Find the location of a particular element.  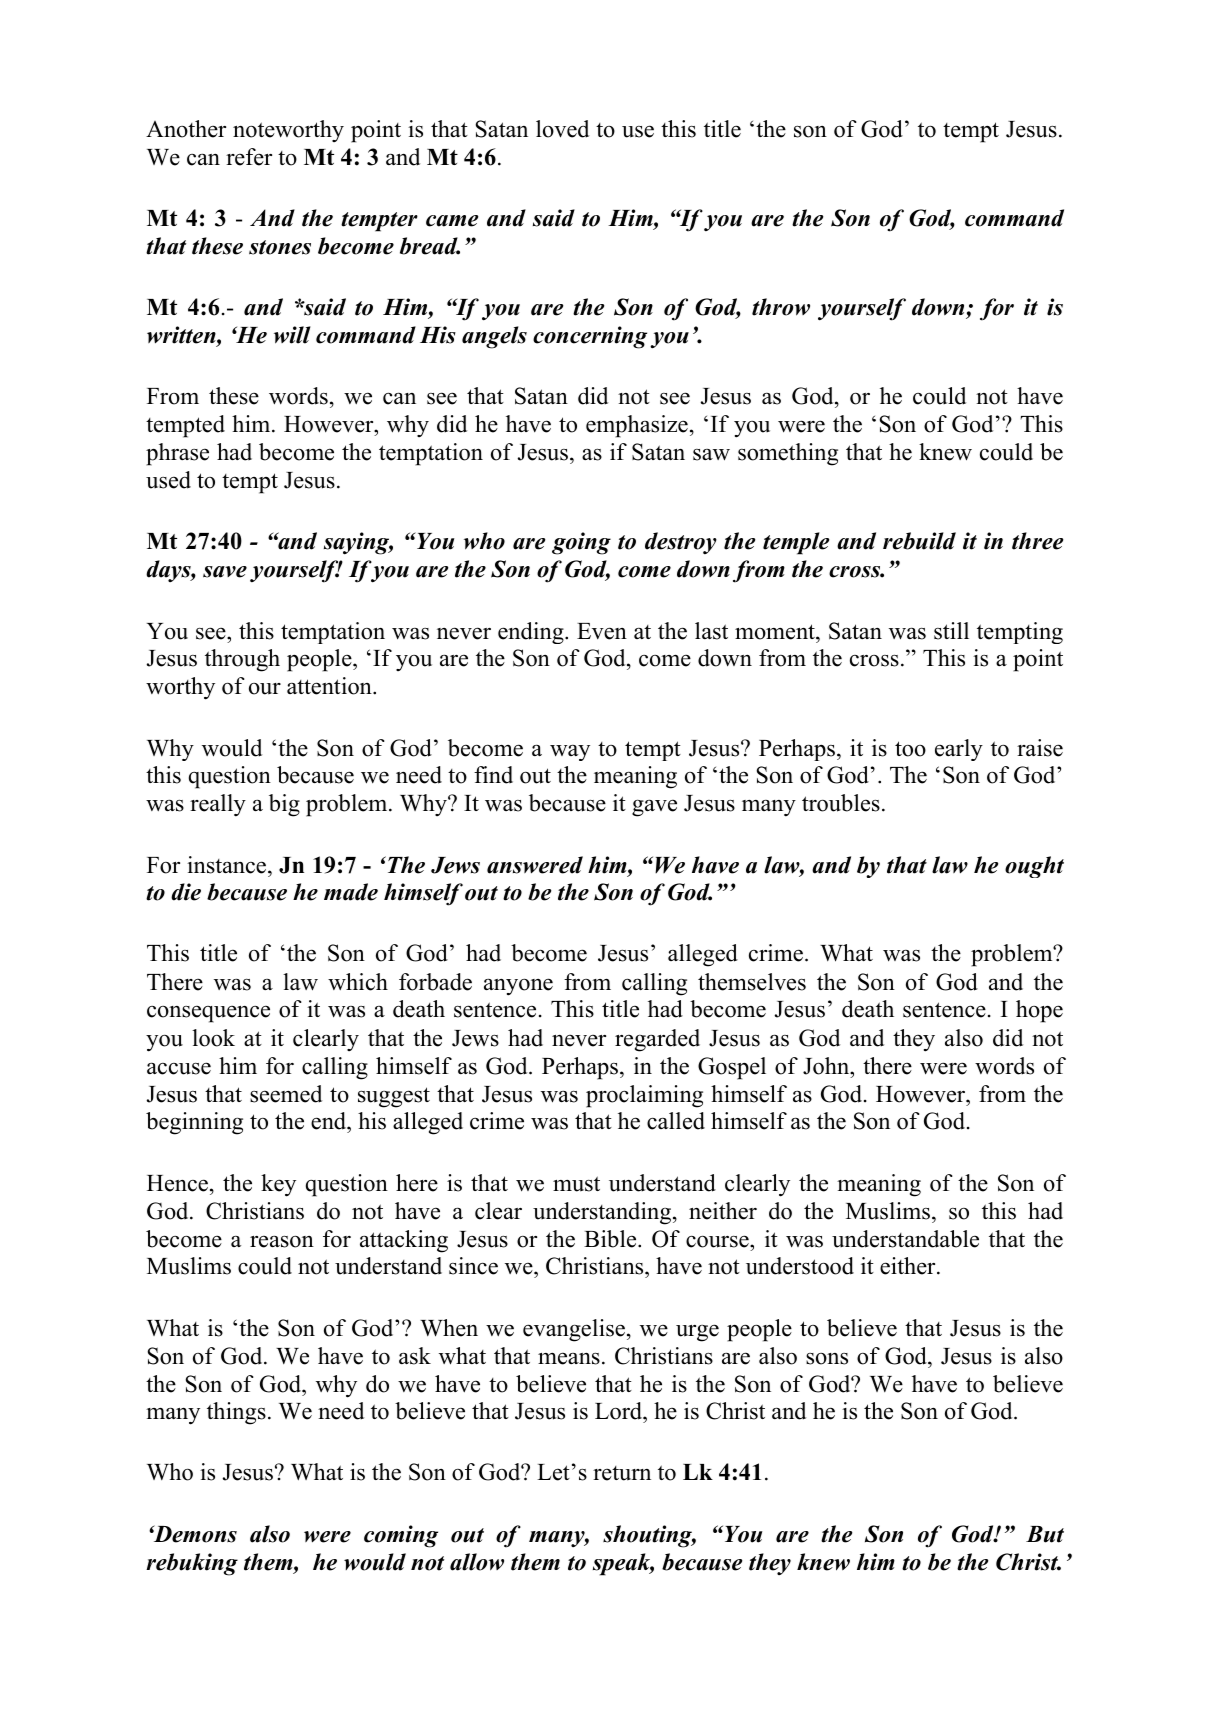

instance is located at coordinates (228, 865).
